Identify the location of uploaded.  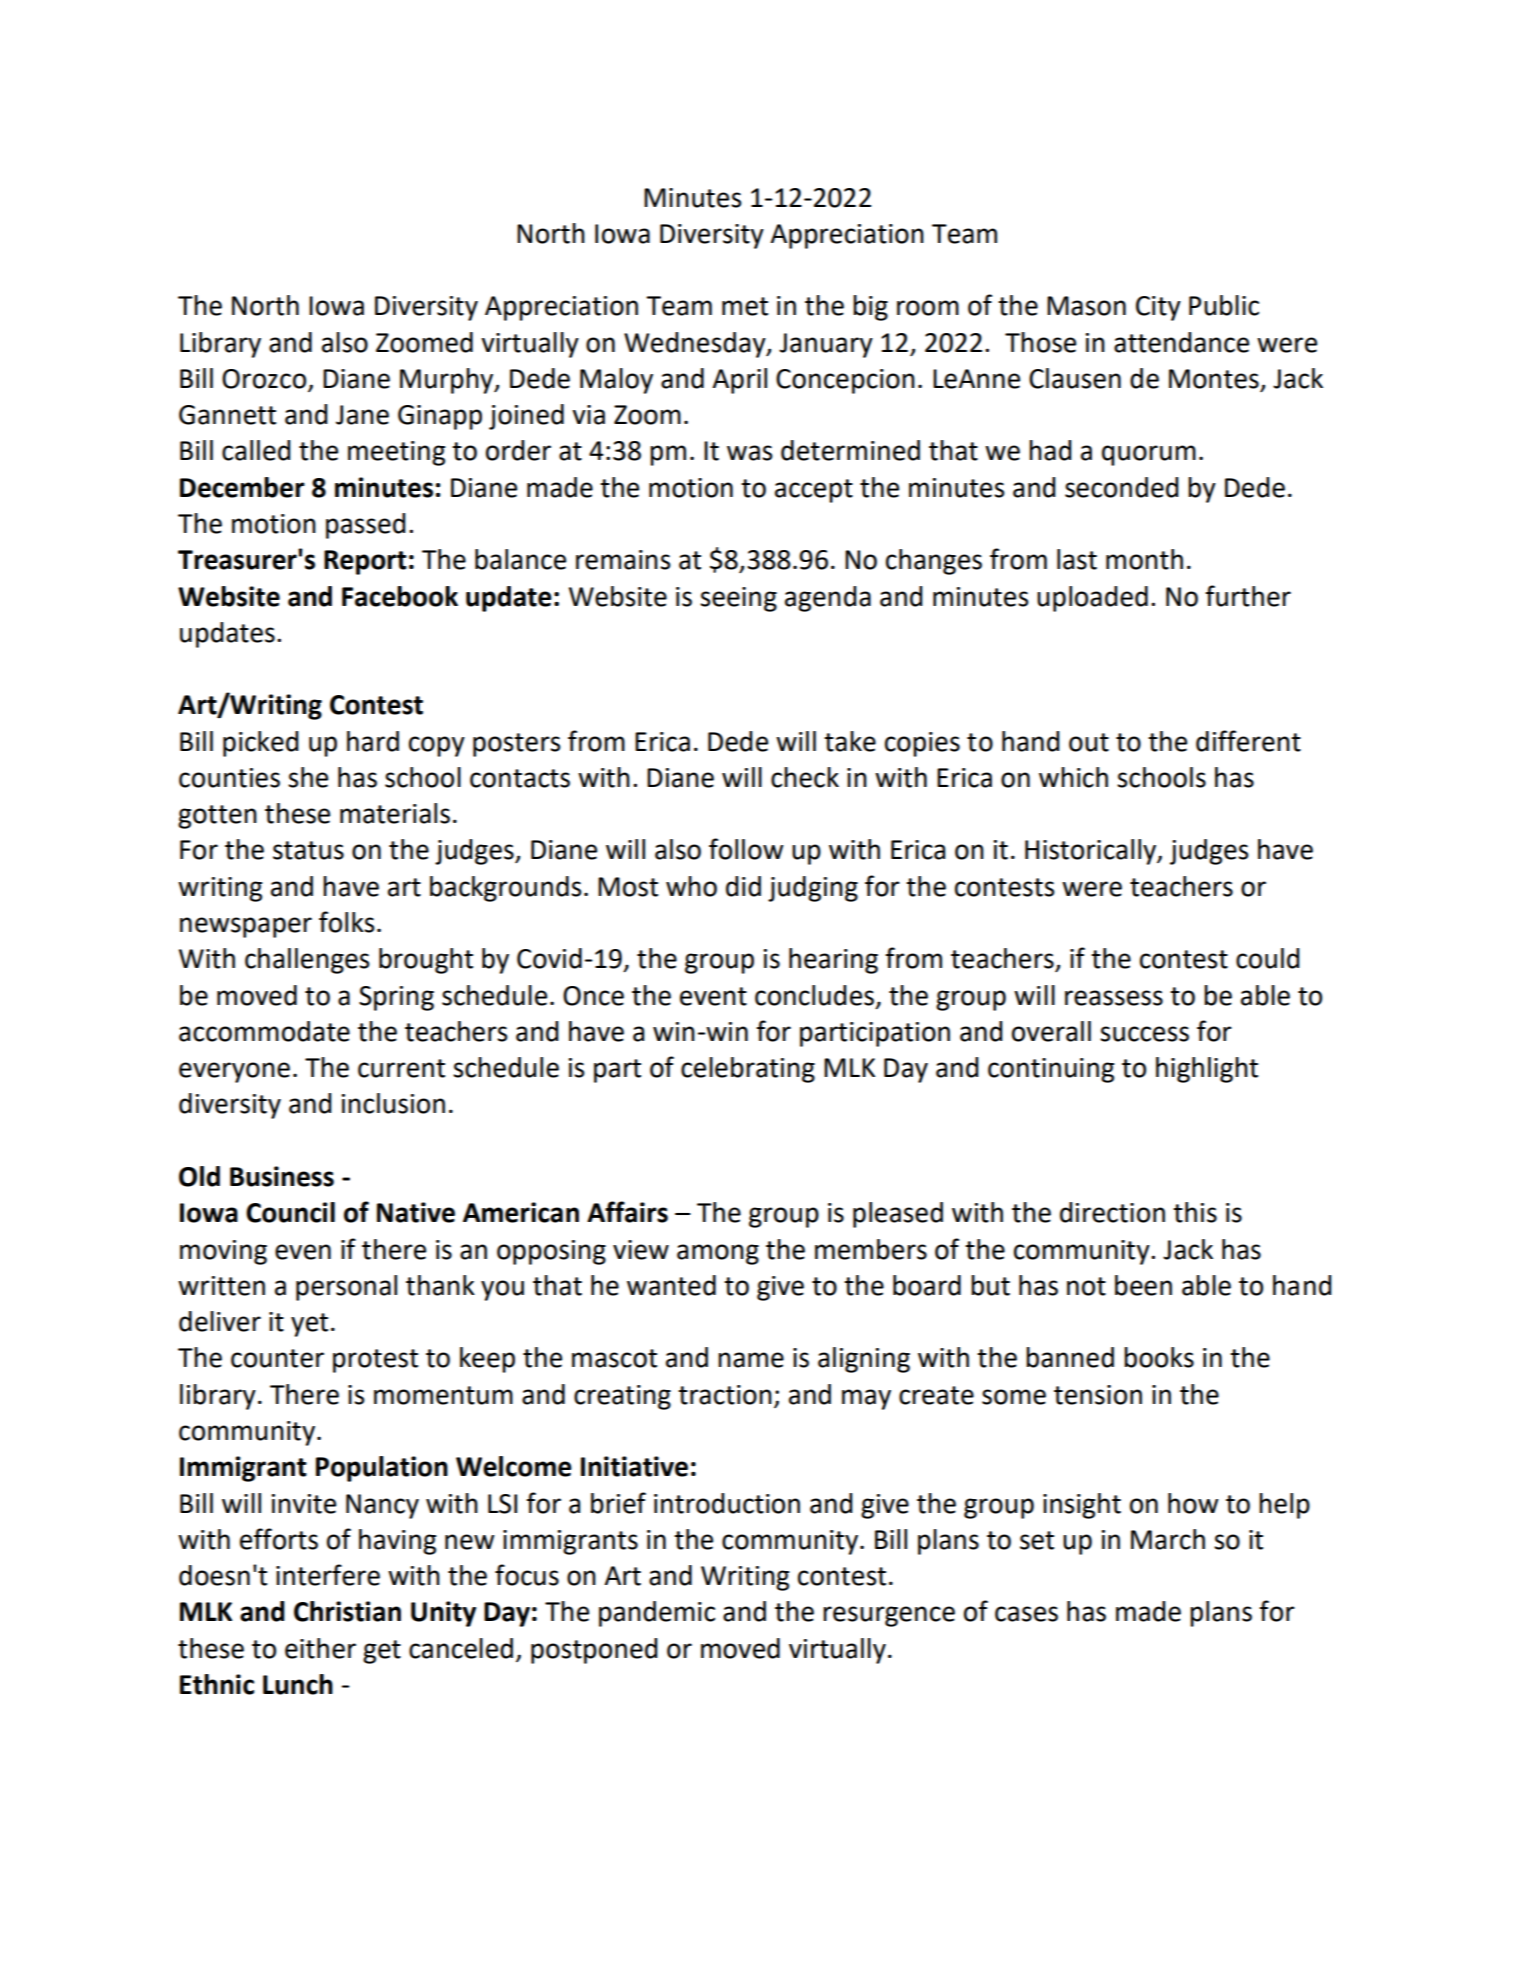
(1092, 599).
